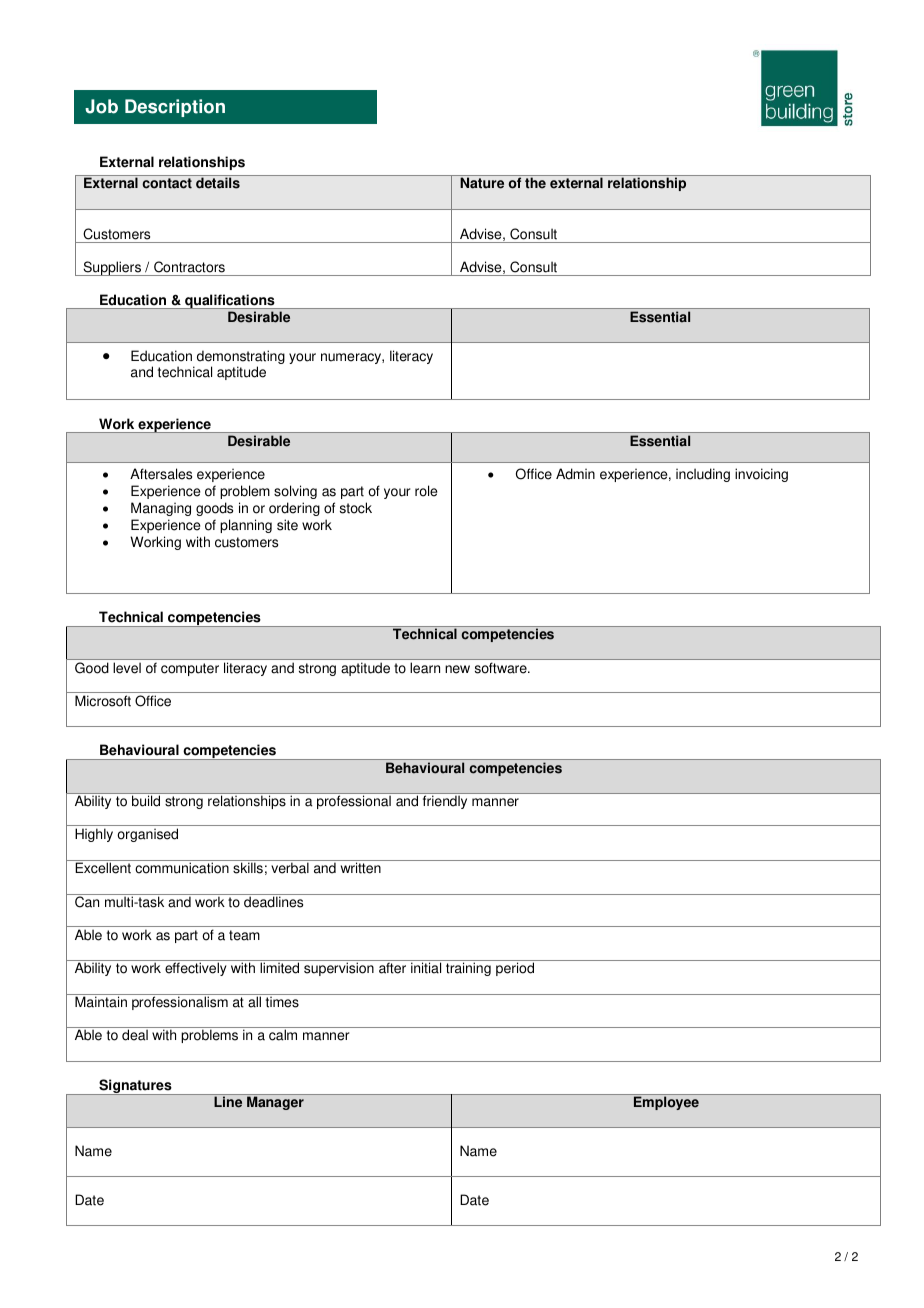 The width and height of the screenshot is (924, 1308). I want to click on invoicing, so click(761, 475).
